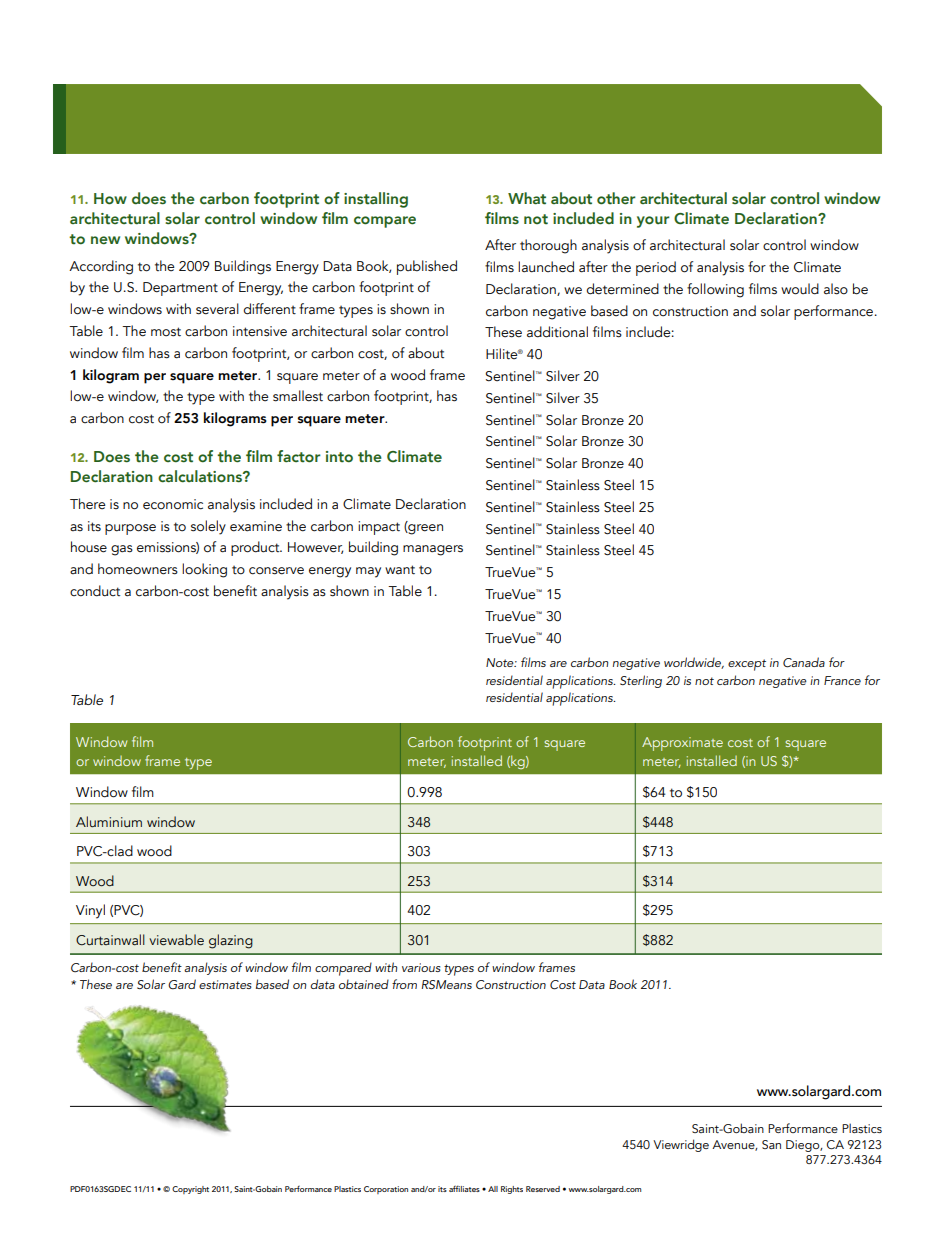 This screenshot has width=952, height=1233. I want to click on except, so click(747, 665).
